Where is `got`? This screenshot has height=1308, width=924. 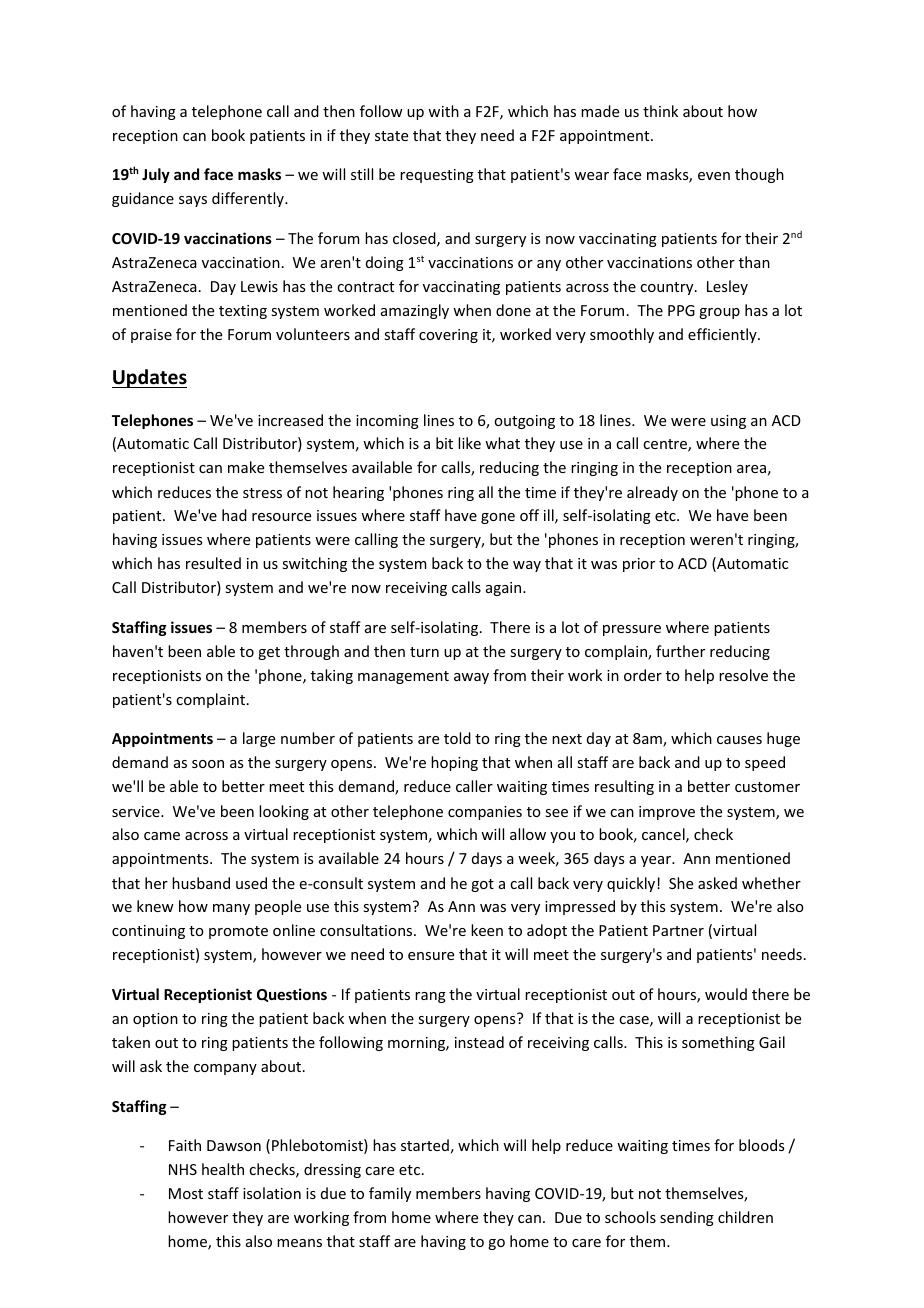
got is located at coordinates (482, 885).
